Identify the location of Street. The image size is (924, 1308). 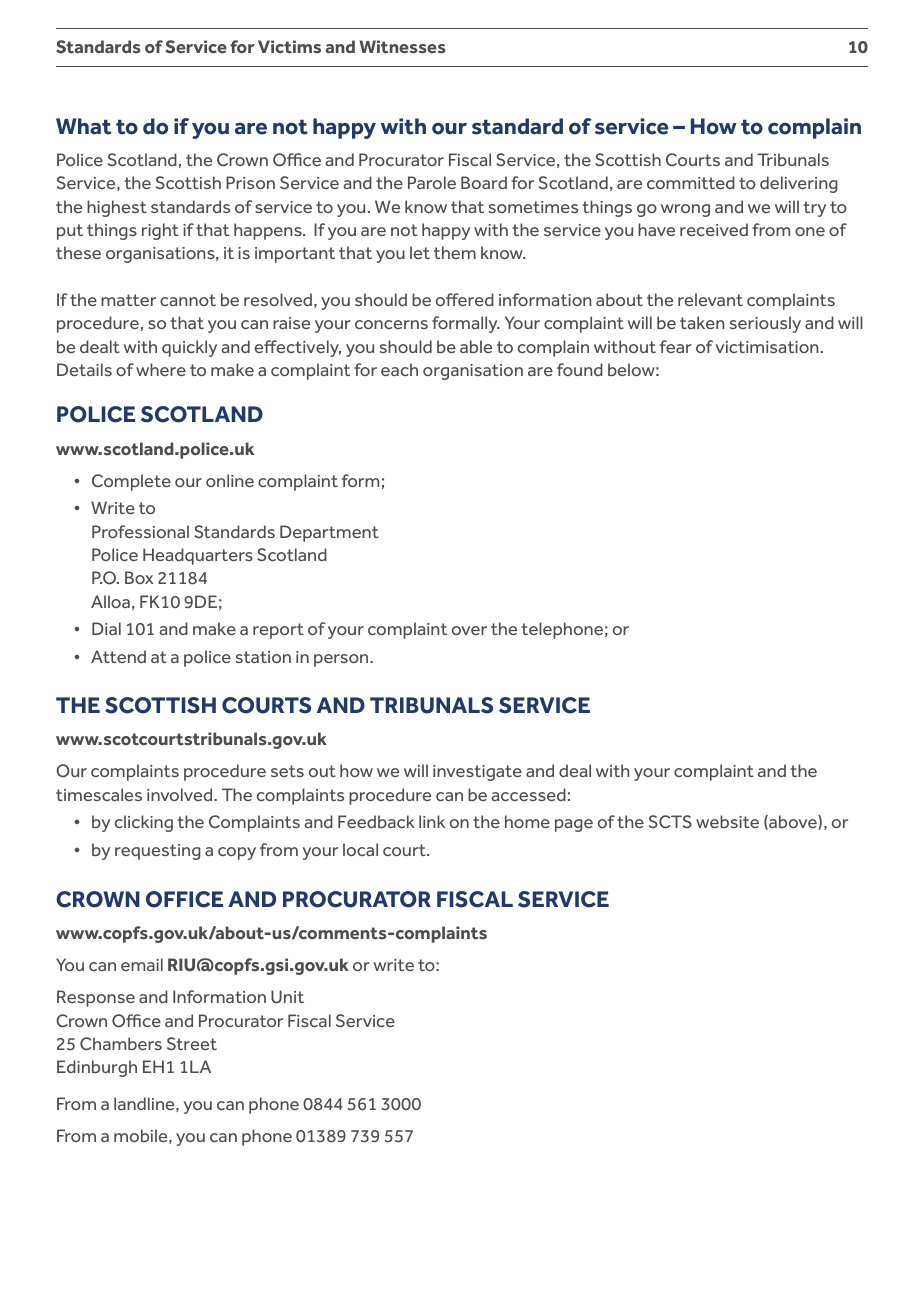
(192, 1044).
